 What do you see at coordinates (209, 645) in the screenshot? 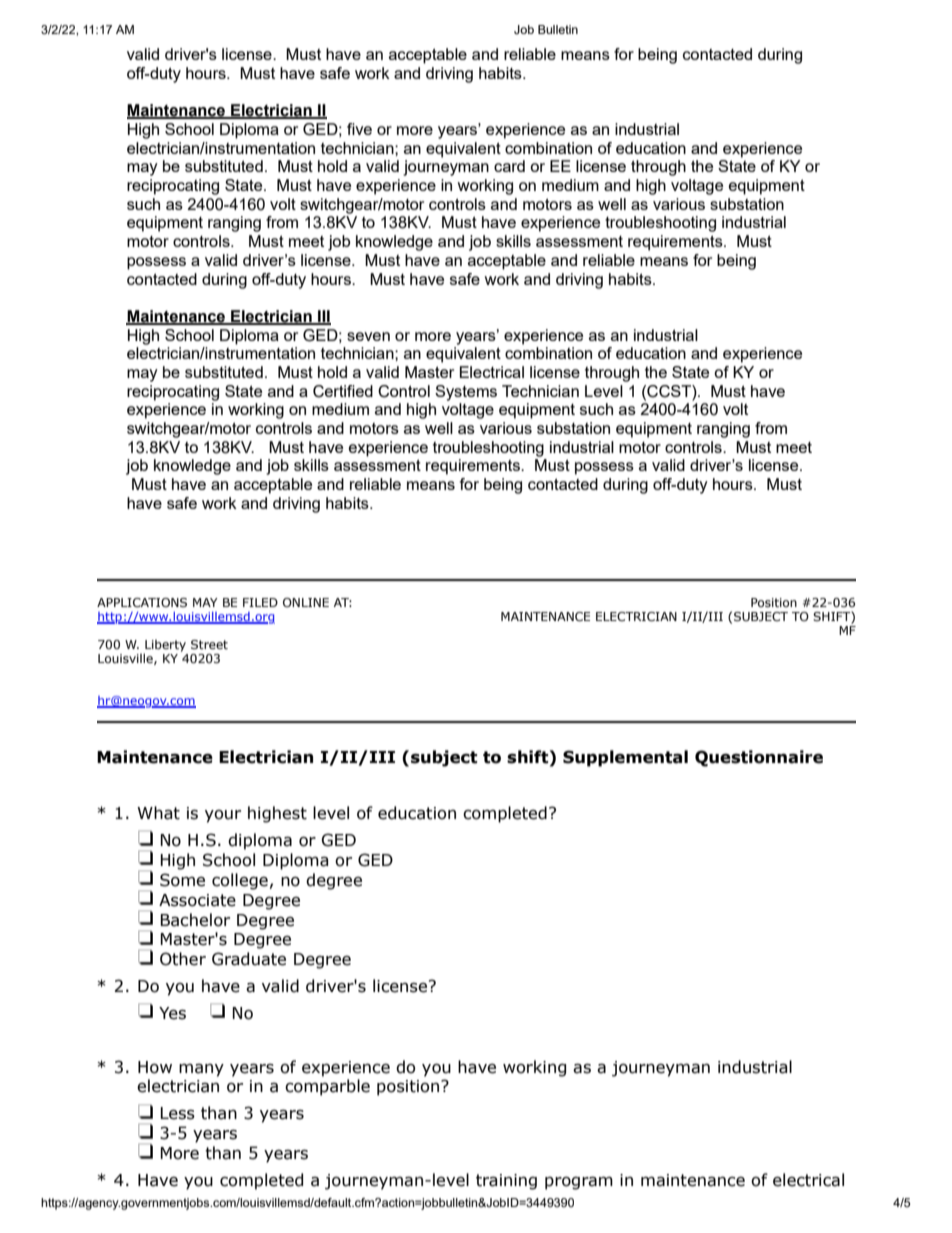
I see `Street` at bounding box center [209, 645].
